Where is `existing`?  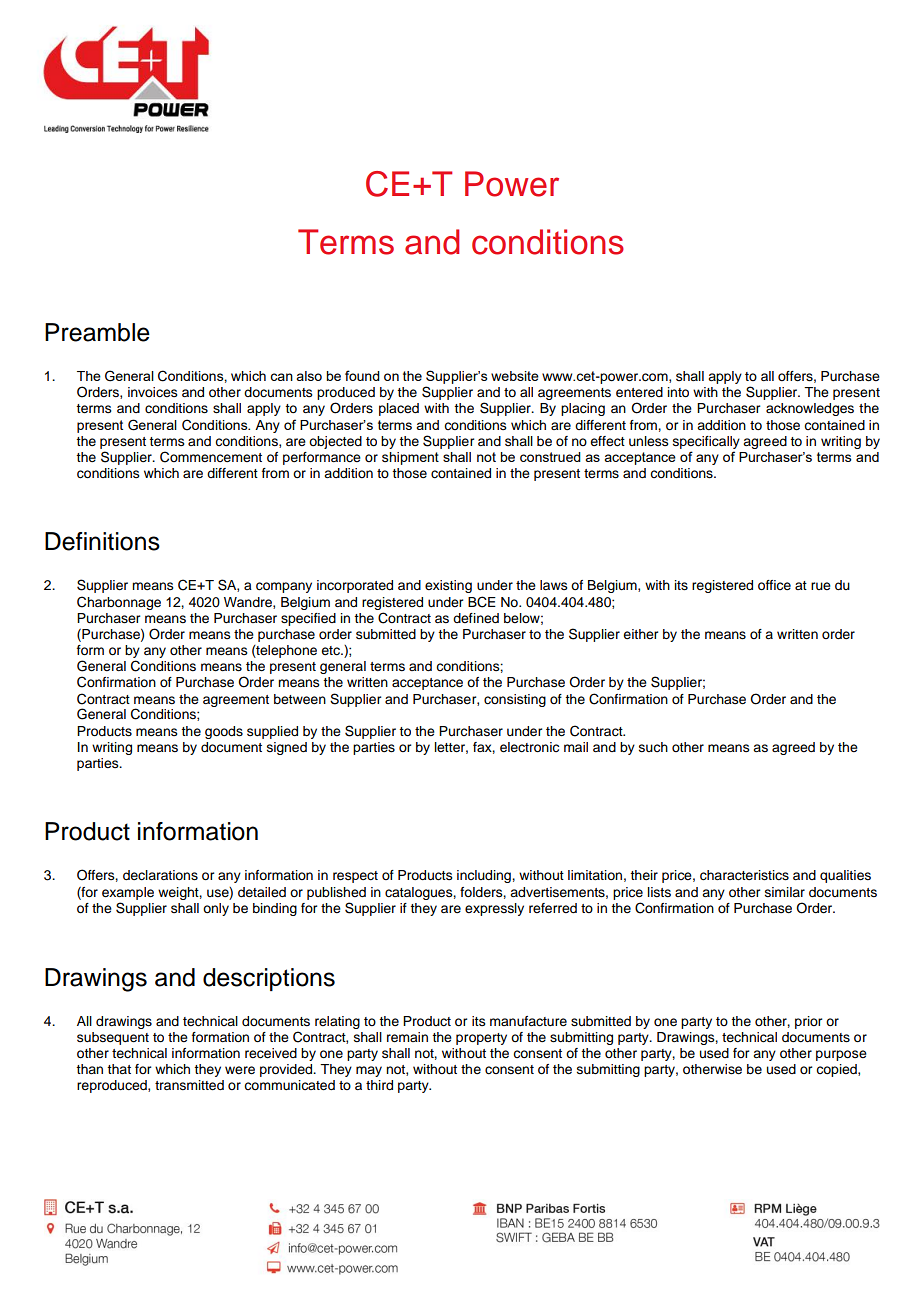
existing is located at coordinates (448, 586).
